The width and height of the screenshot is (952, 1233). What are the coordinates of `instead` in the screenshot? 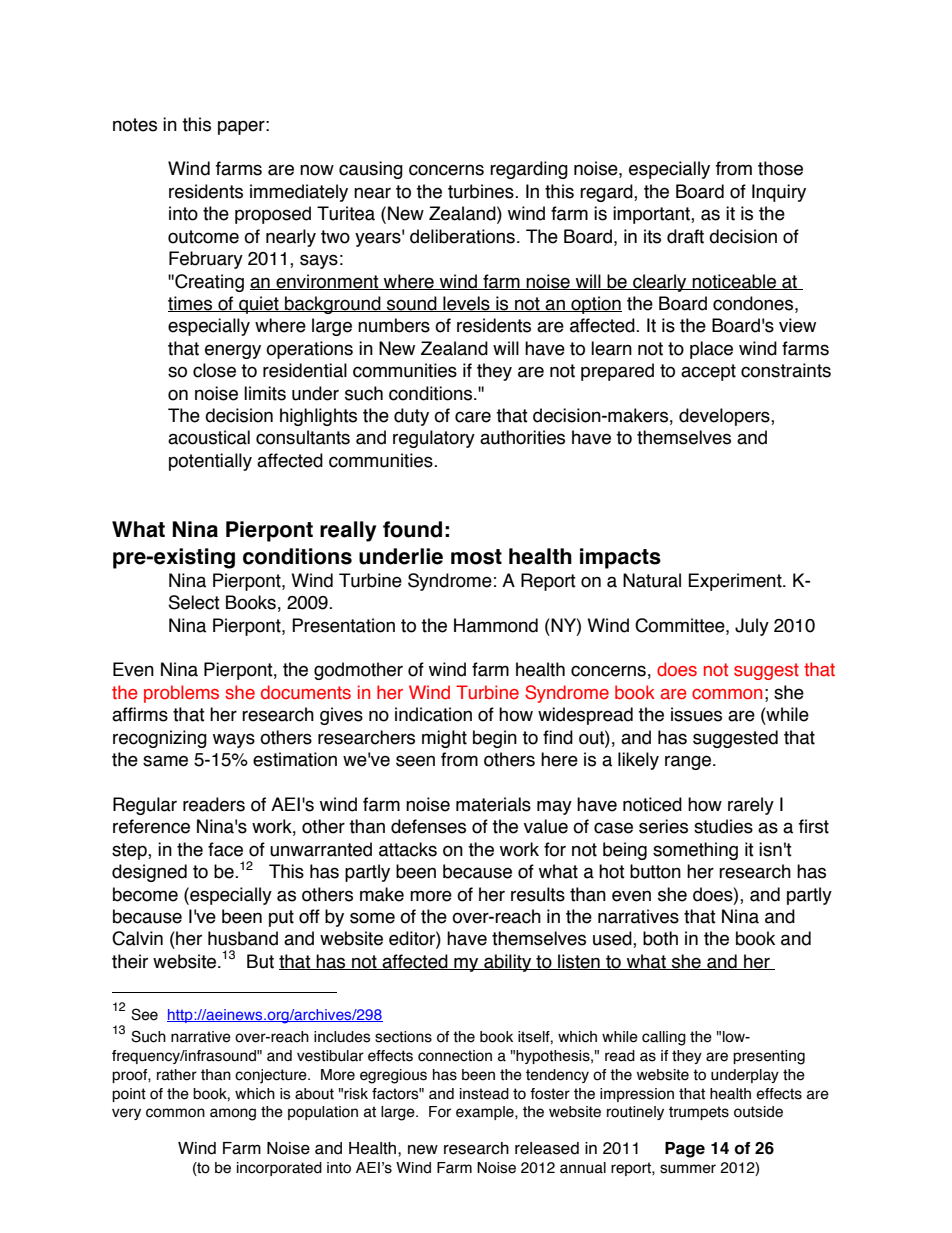 It's located at (484, 1094).
